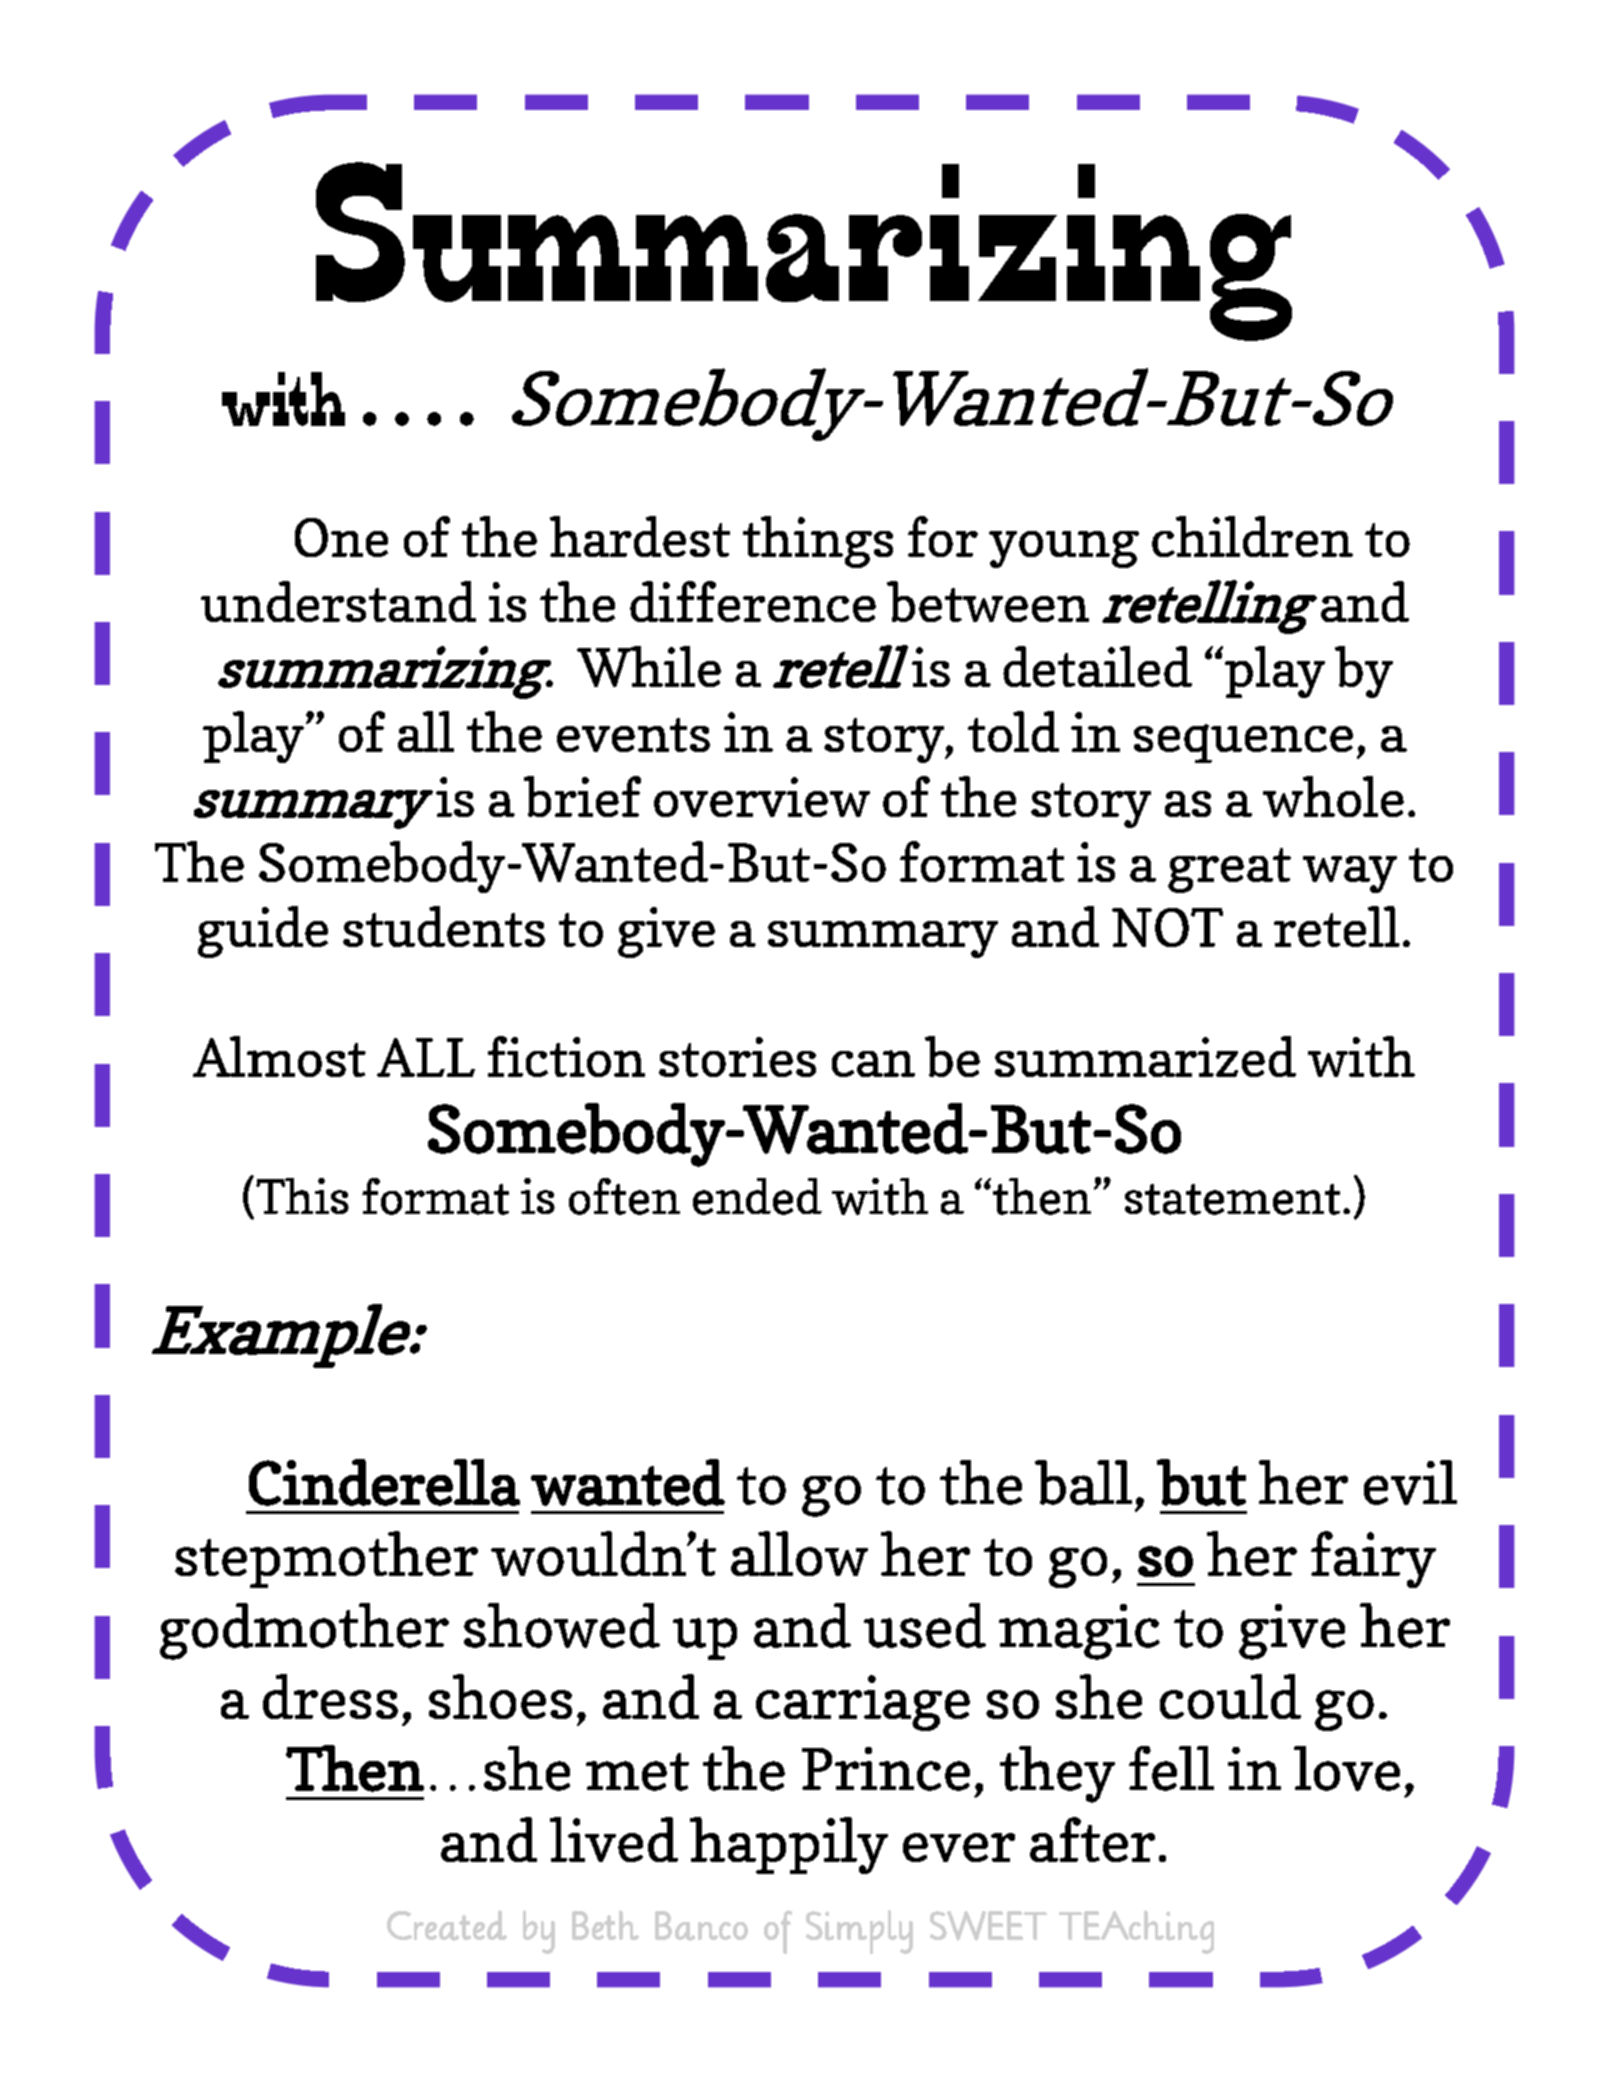 The width and height of the page is (1609, 2082). I want to click on children, so click(1252, 536).
